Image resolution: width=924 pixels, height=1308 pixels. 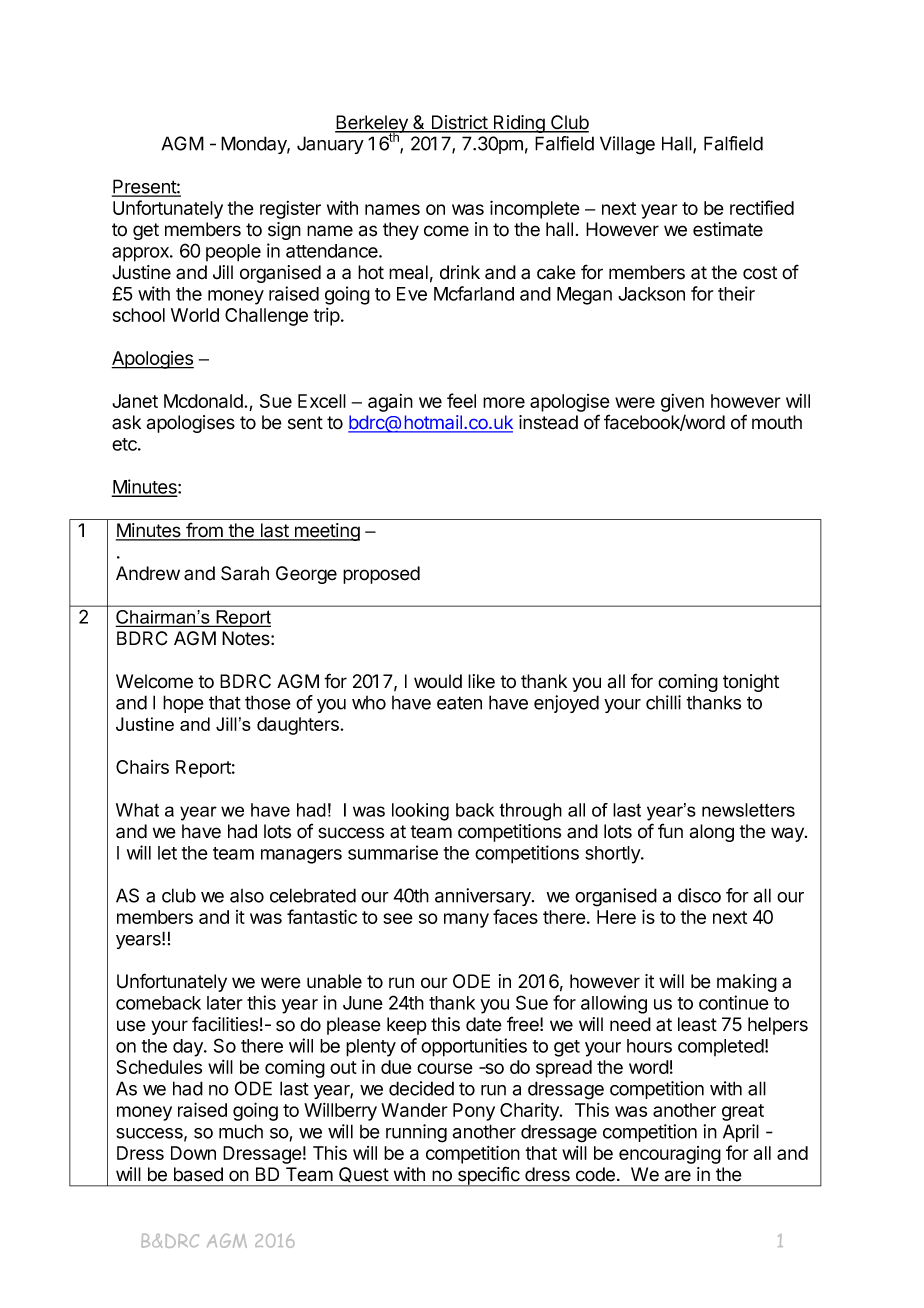 I want to click on tonight, so click(x=751, y=683).
